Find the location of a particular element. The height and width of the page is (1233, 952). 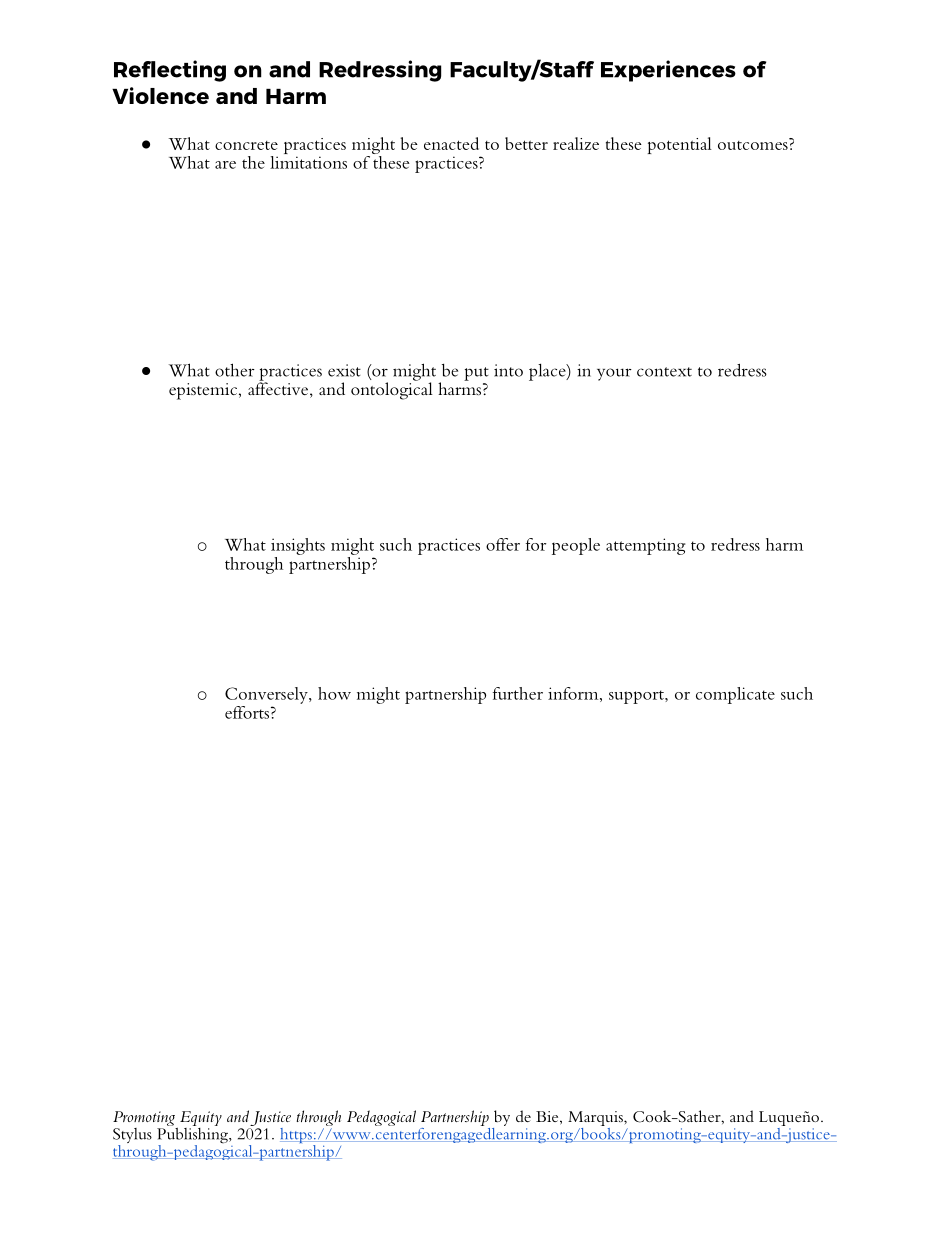

insights is located at coordinates (298, 546).
